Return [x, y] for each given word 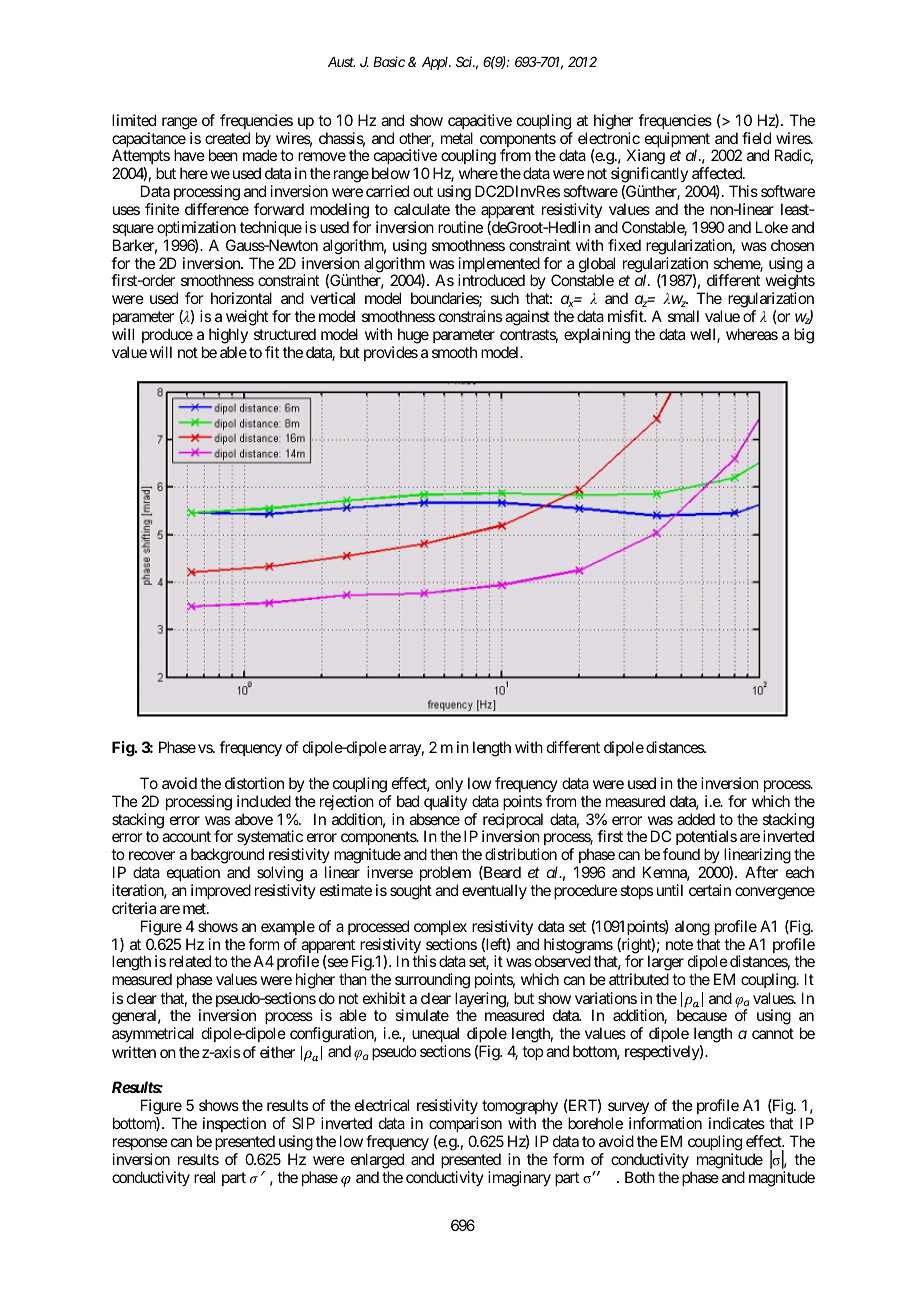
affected [718, 173]
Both [640, 1177]
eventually [494, 892]
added [696, 819]
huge [413, 336]
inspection [234, 1124]
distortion [254, 783]
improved [221, 891]
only [449, 785]
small [683, 316]
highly [228, 336]
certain [710, 890]
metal [457, 138]
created [227, 138]
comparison [465, 1124]
